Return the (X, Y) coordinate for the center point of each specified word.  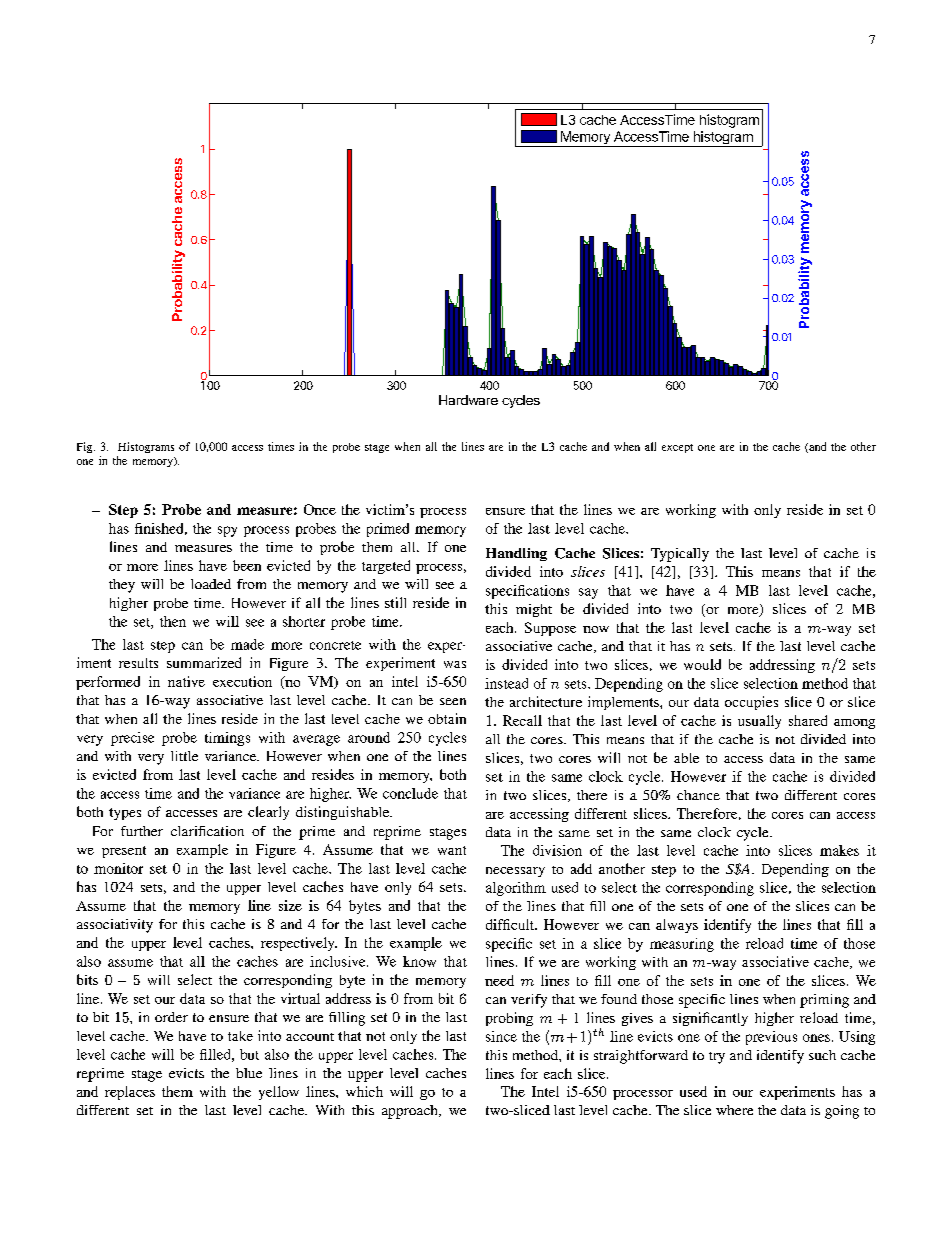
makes (839, 850)
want (452, 850)
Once (320, 509)
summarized (204, 662)
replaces (130, 1093)
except (677, 448)
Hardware (468, 400)
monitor (118, 868)
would (702, 664)
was (455, 664)
